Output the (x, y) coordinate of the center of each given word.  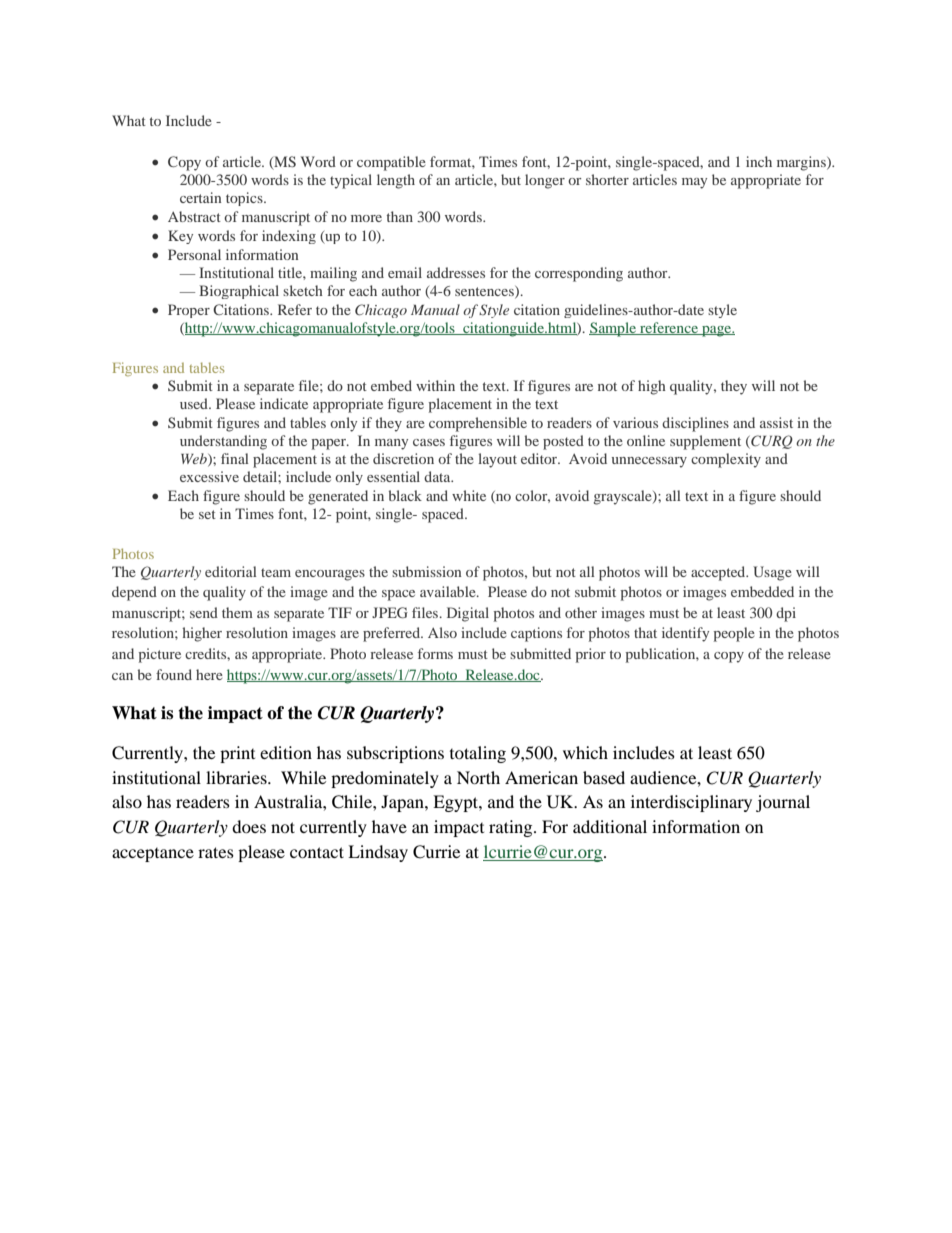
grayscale (624, 497)
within (435, 385)
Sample (614, 329)
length (396, 181)
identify (685, 634)
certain (200, 197)
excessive (209, 476)
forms (435, 653)
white (469, 495)
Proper (189, 311)
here (209, 674)
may (694, 183)
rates (216, 852)
